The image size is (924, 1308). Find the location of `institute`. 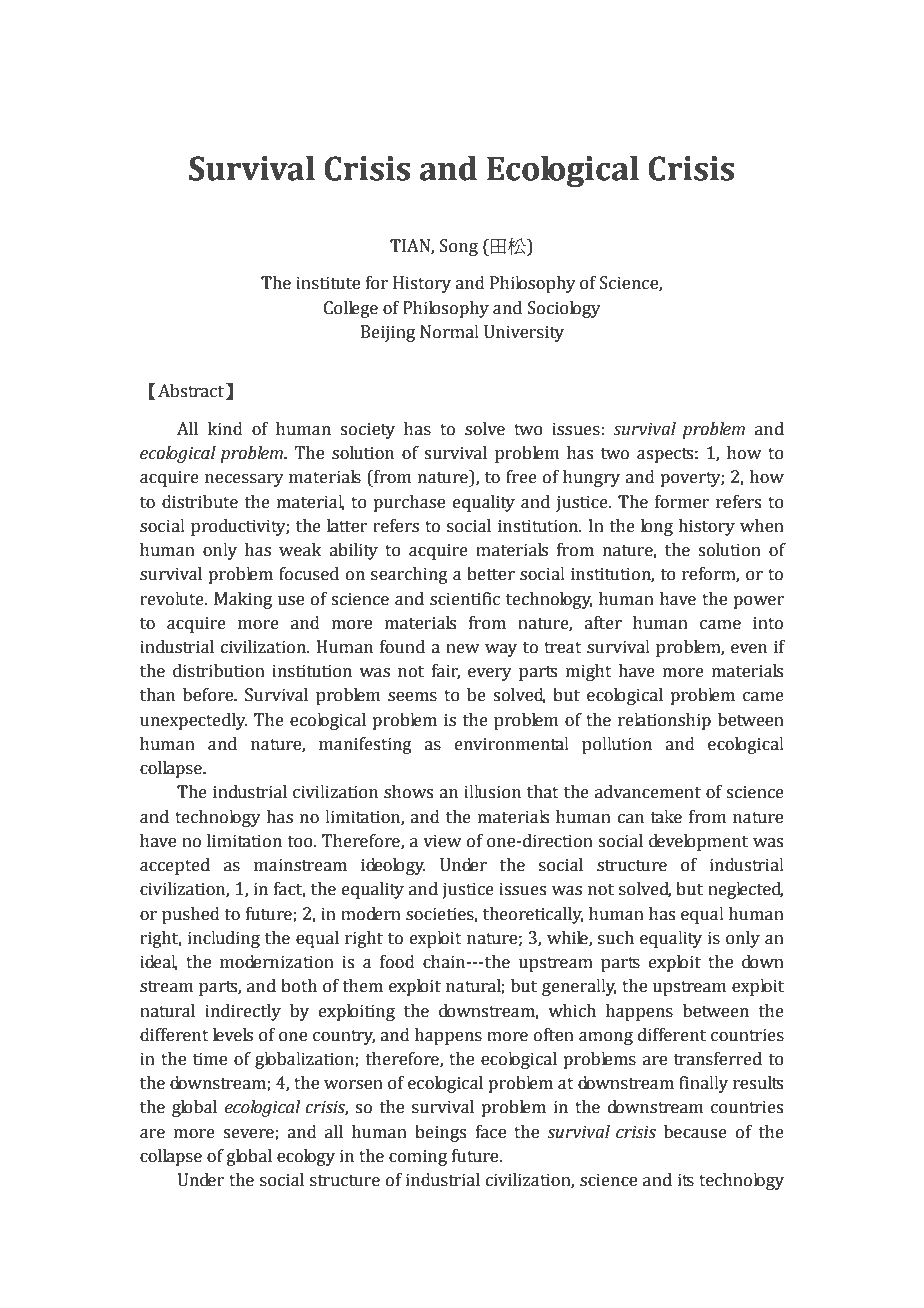

institute is located at coordinates (328, 283).
